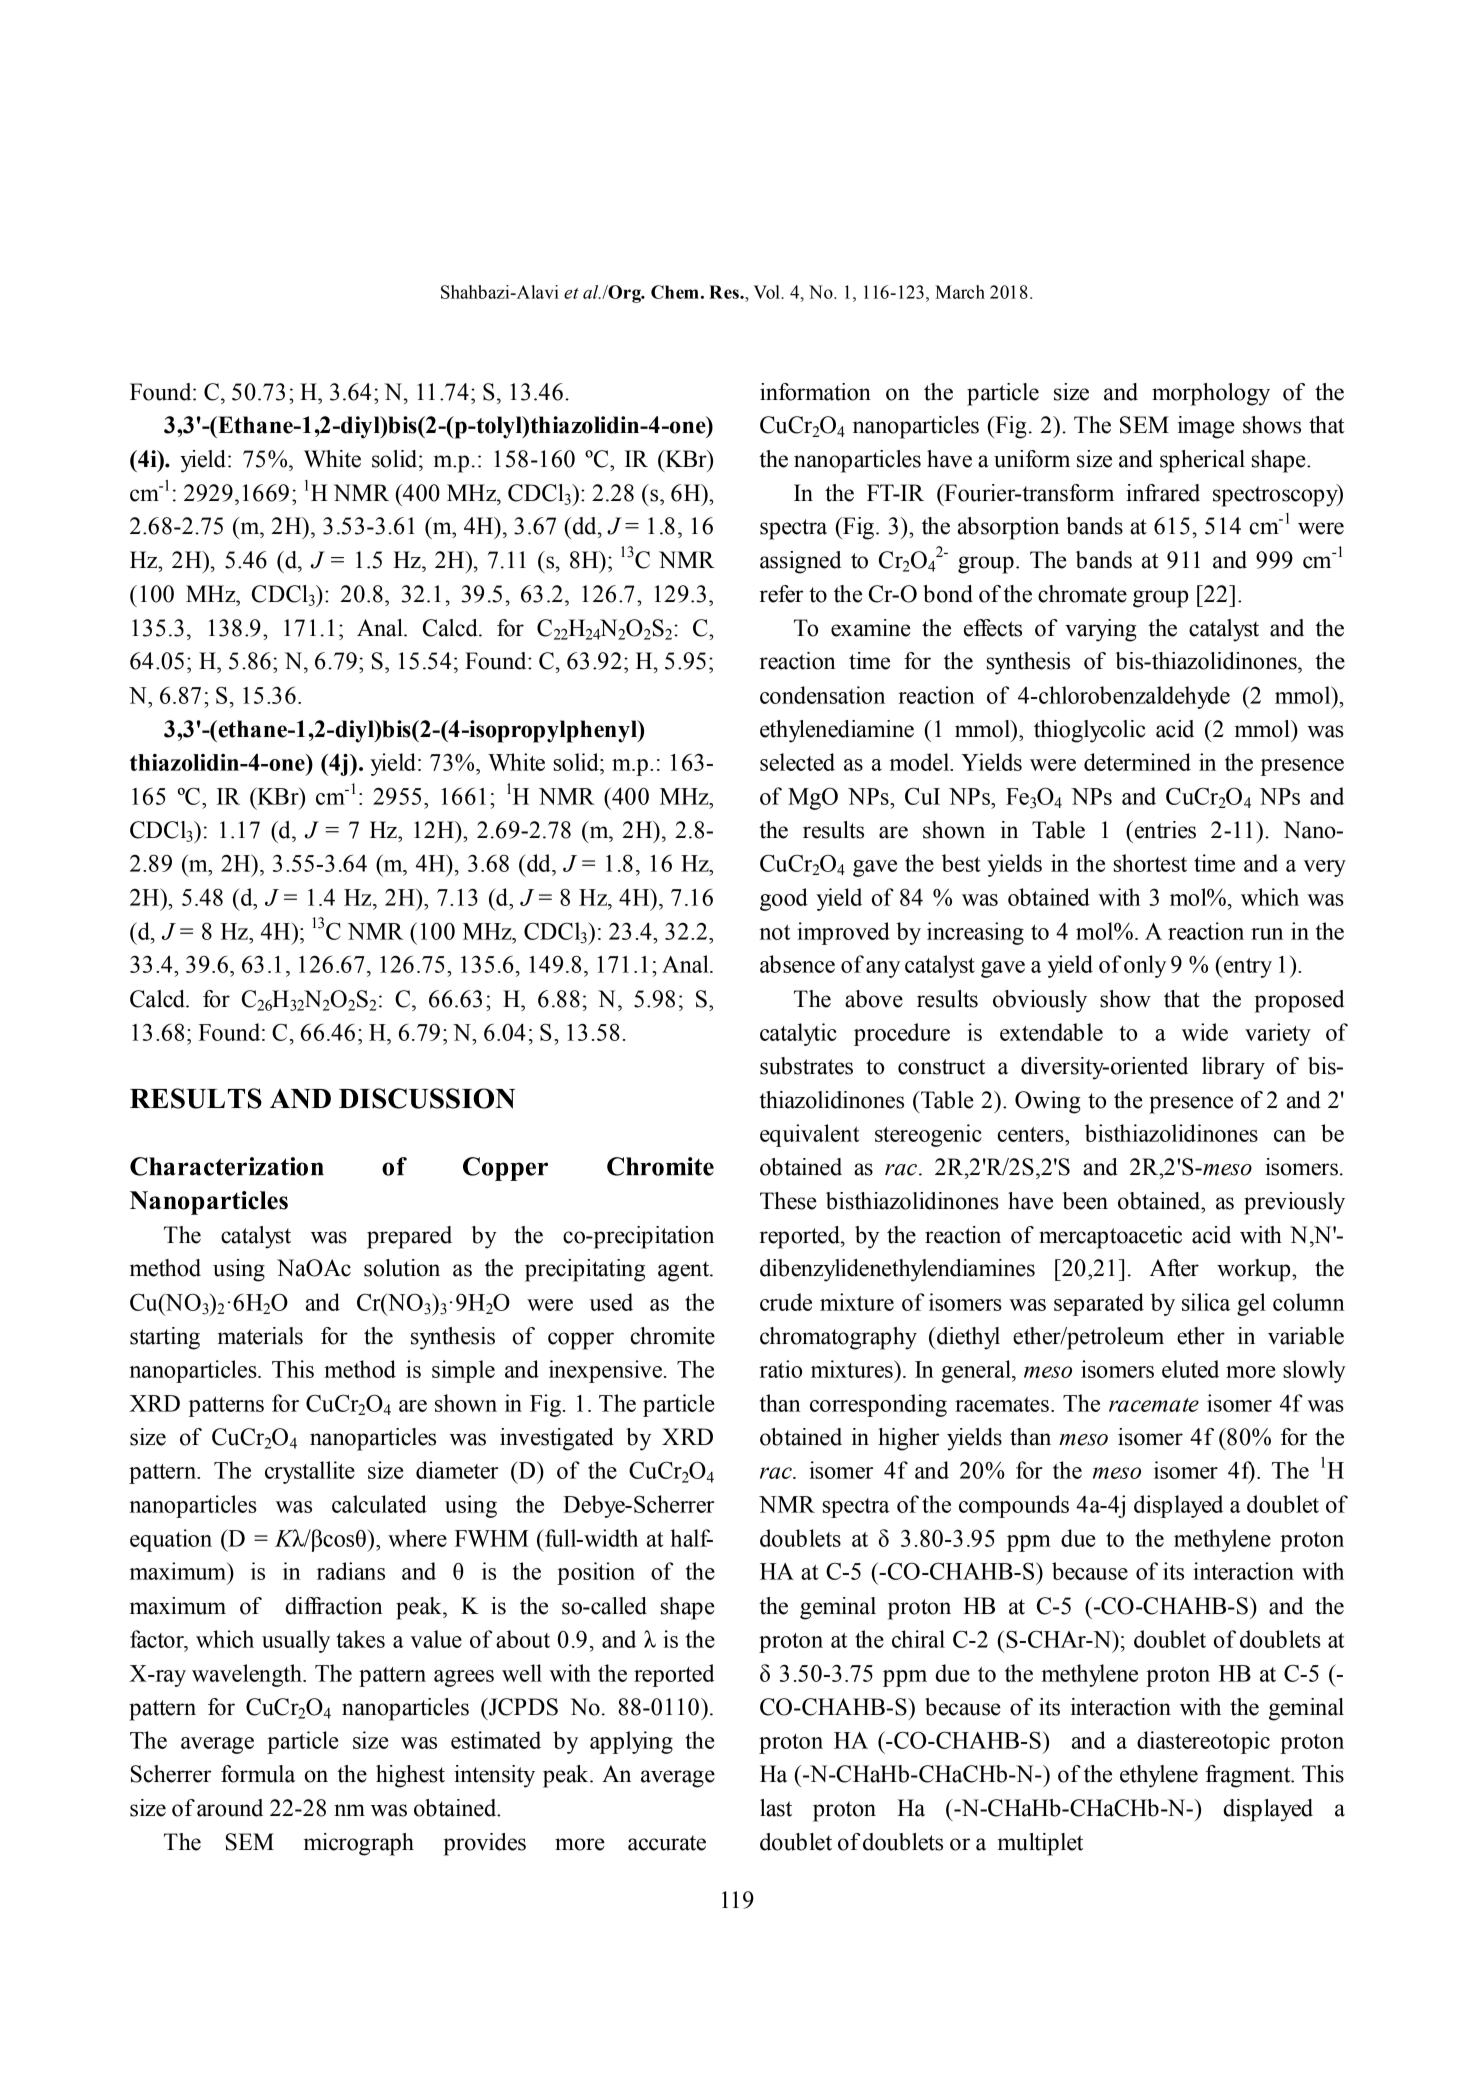 This image has width=1472, height=2084. I want to click on calculated, so click(379, 1504).
